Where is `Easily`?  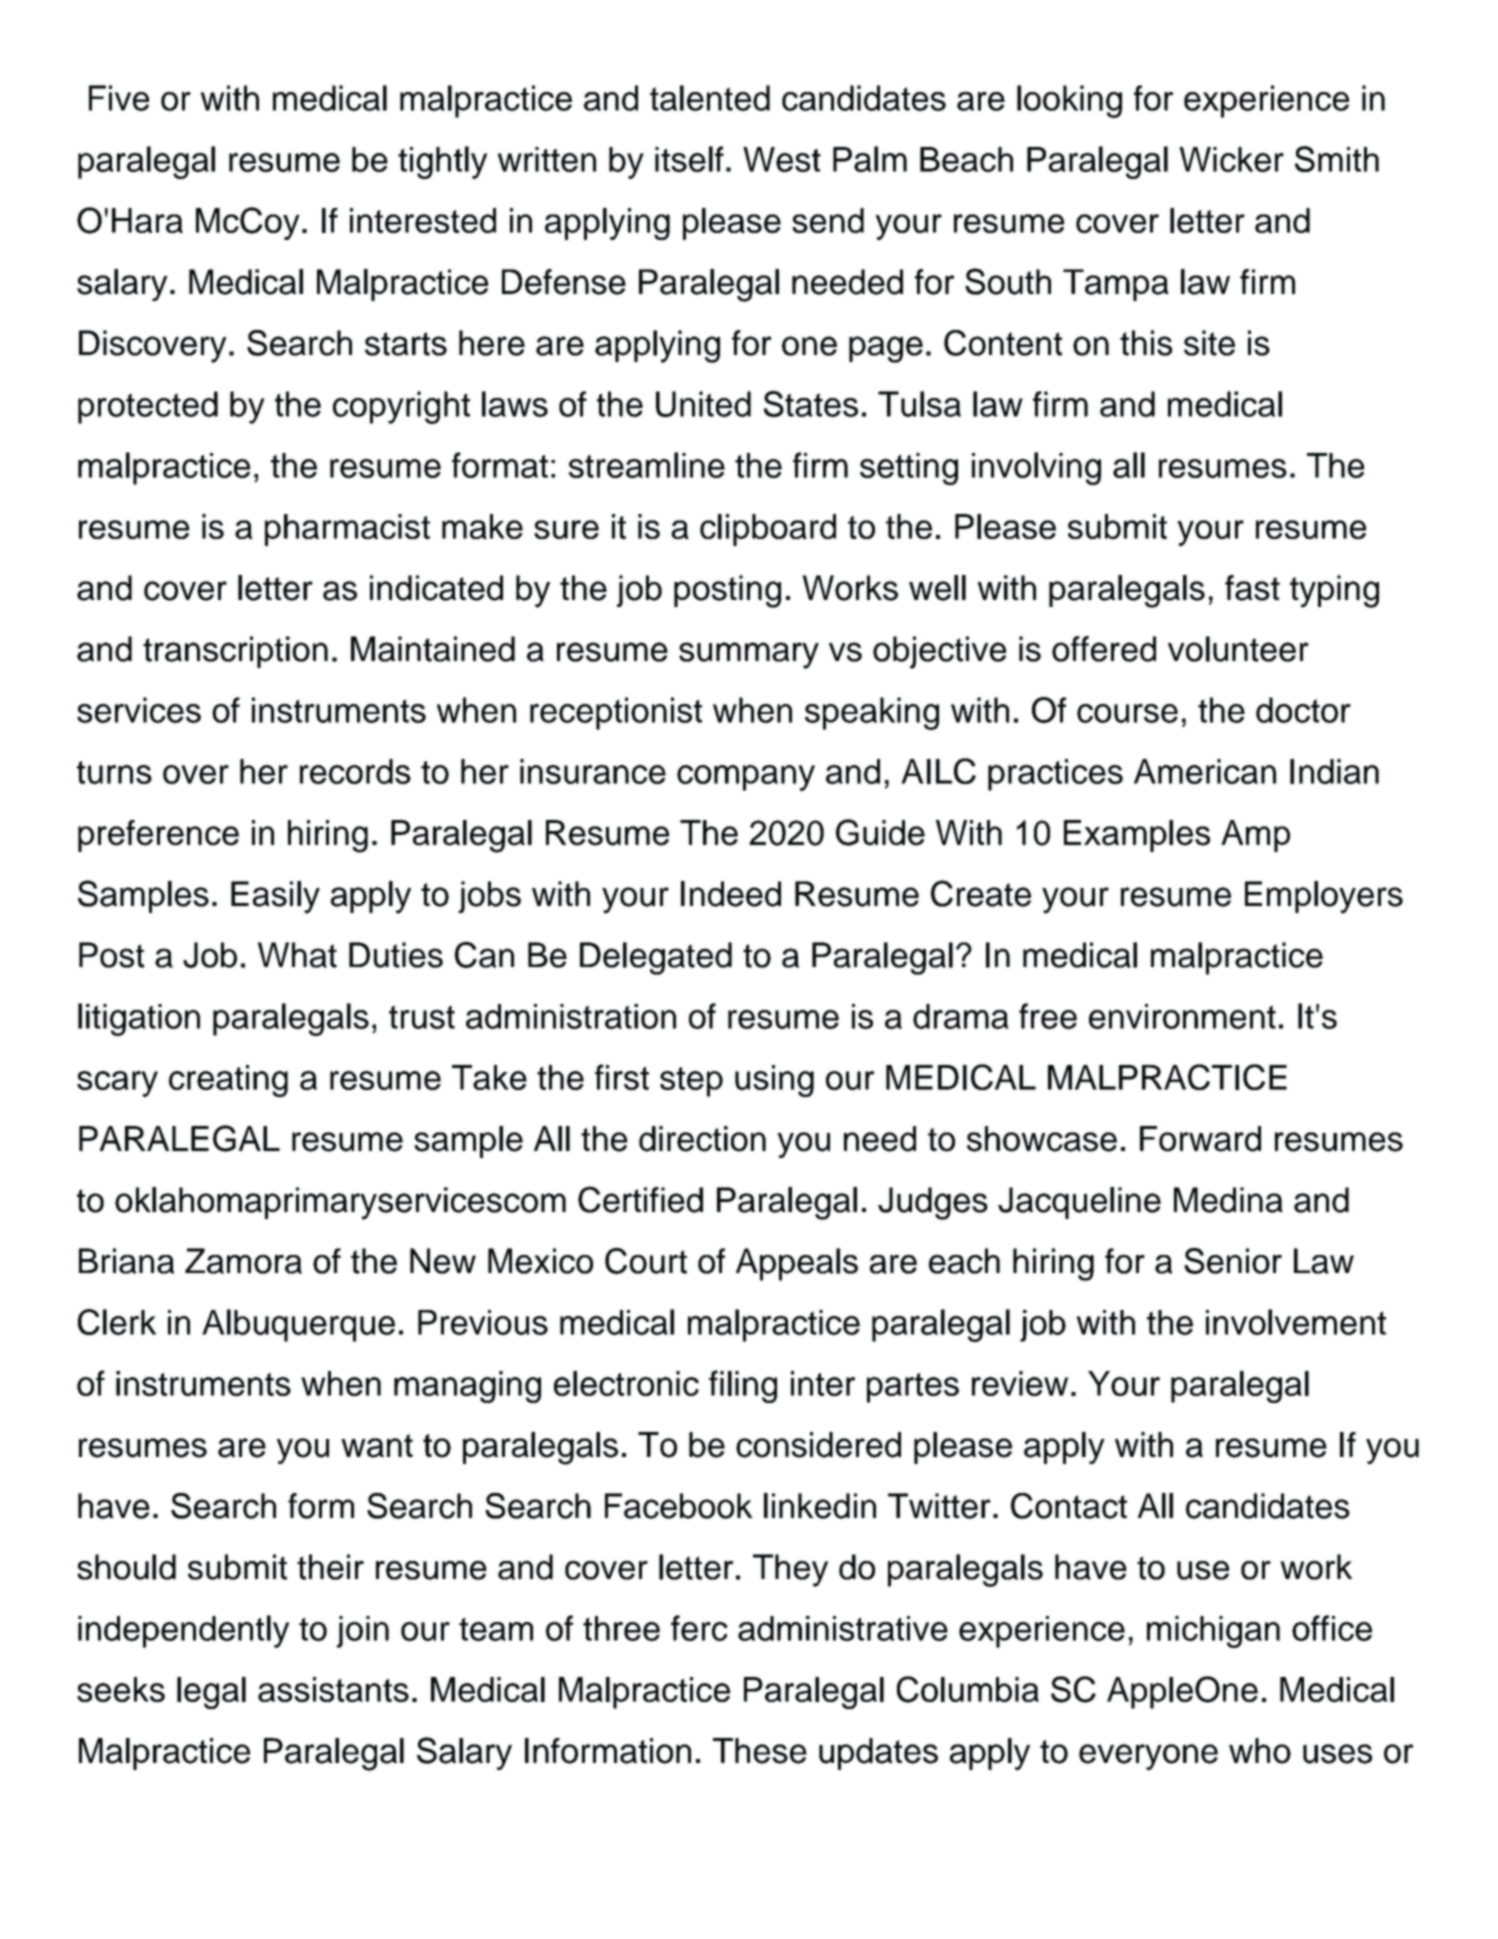 Easily is located at coordinates (275, 897).
